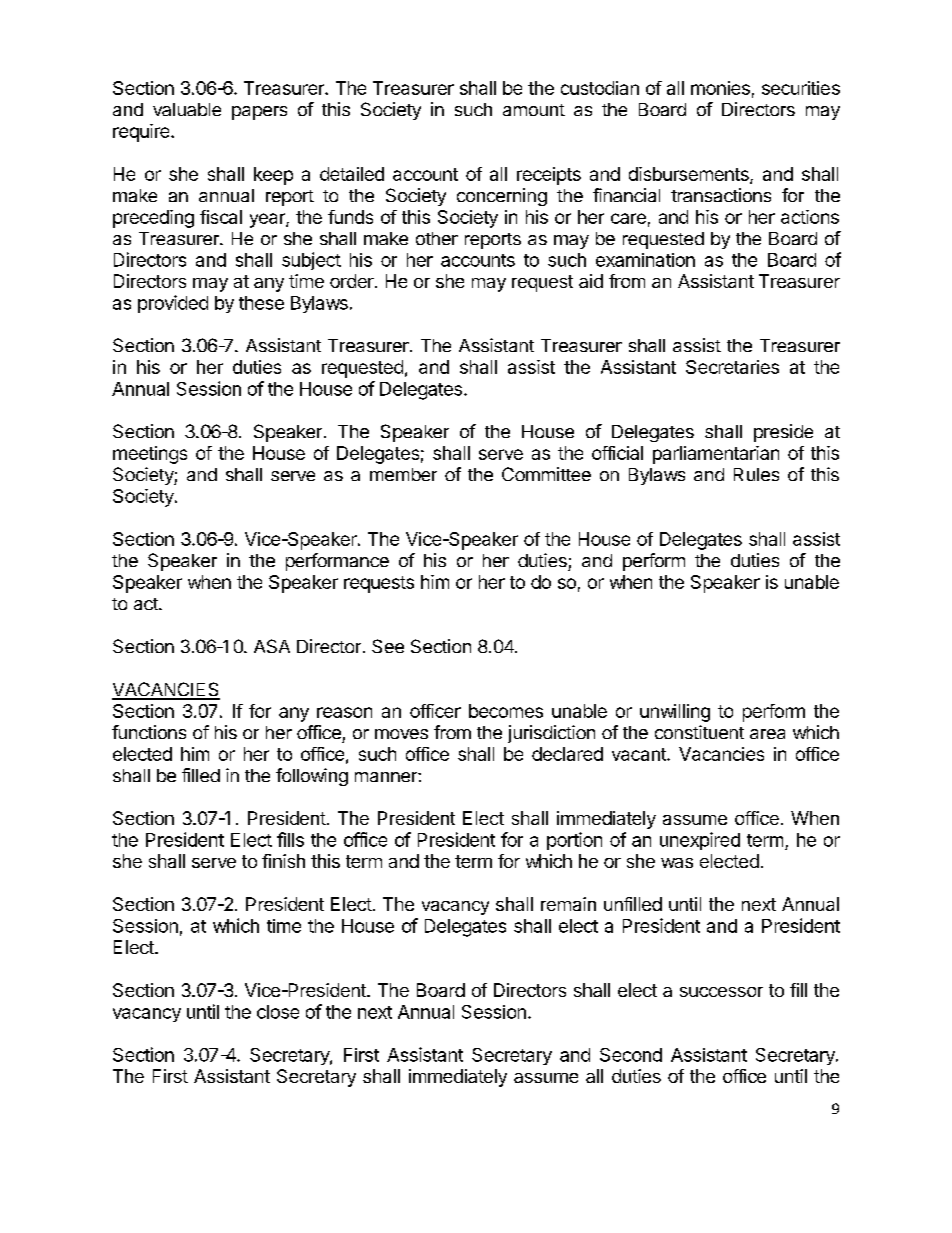 The image size is (952, 1233). Describe the element at coordinates (388, 646) in the screenshot. I see `See` at that location.
